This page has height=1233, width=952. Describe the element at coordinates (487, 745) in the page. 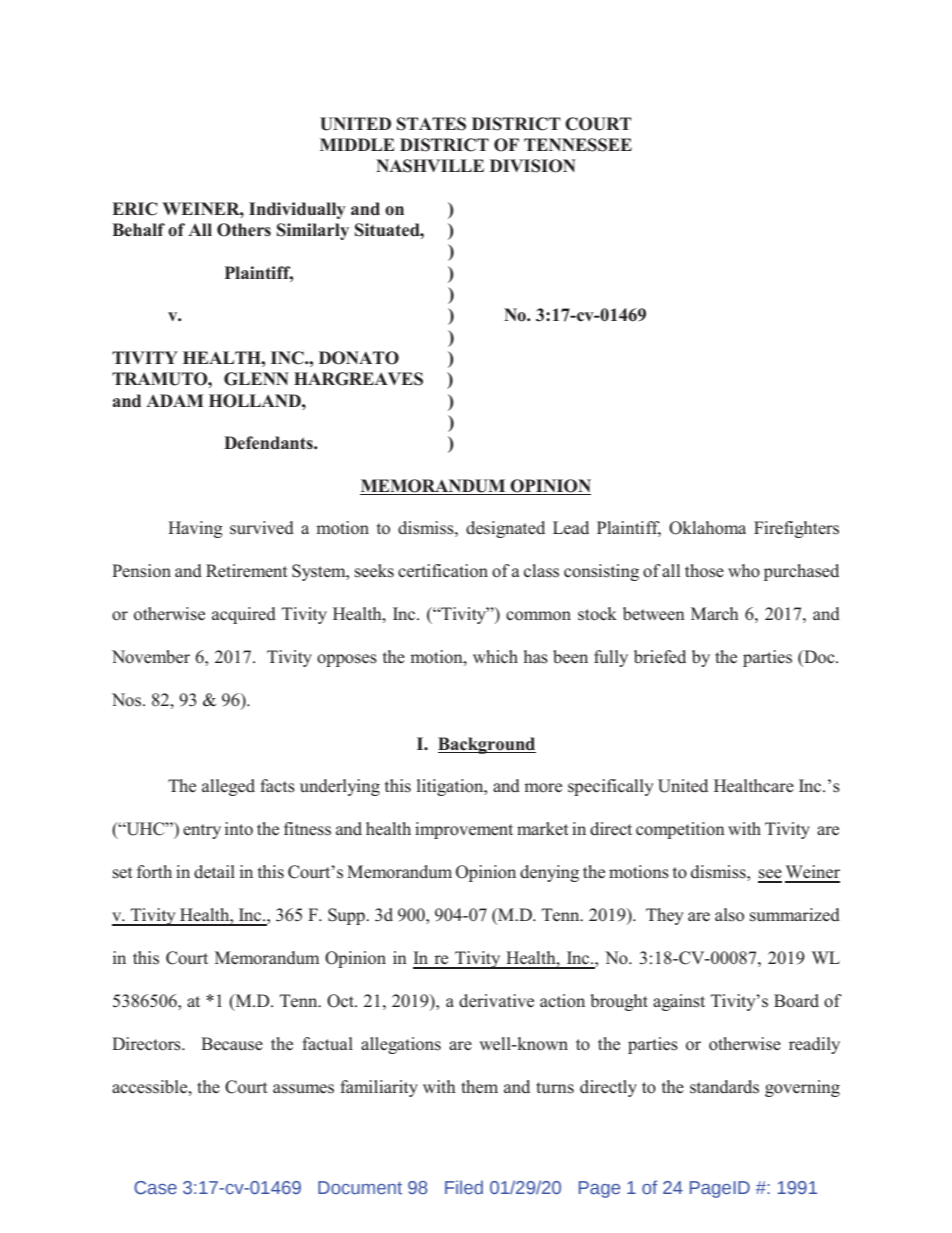

I see `Background` at that location.
